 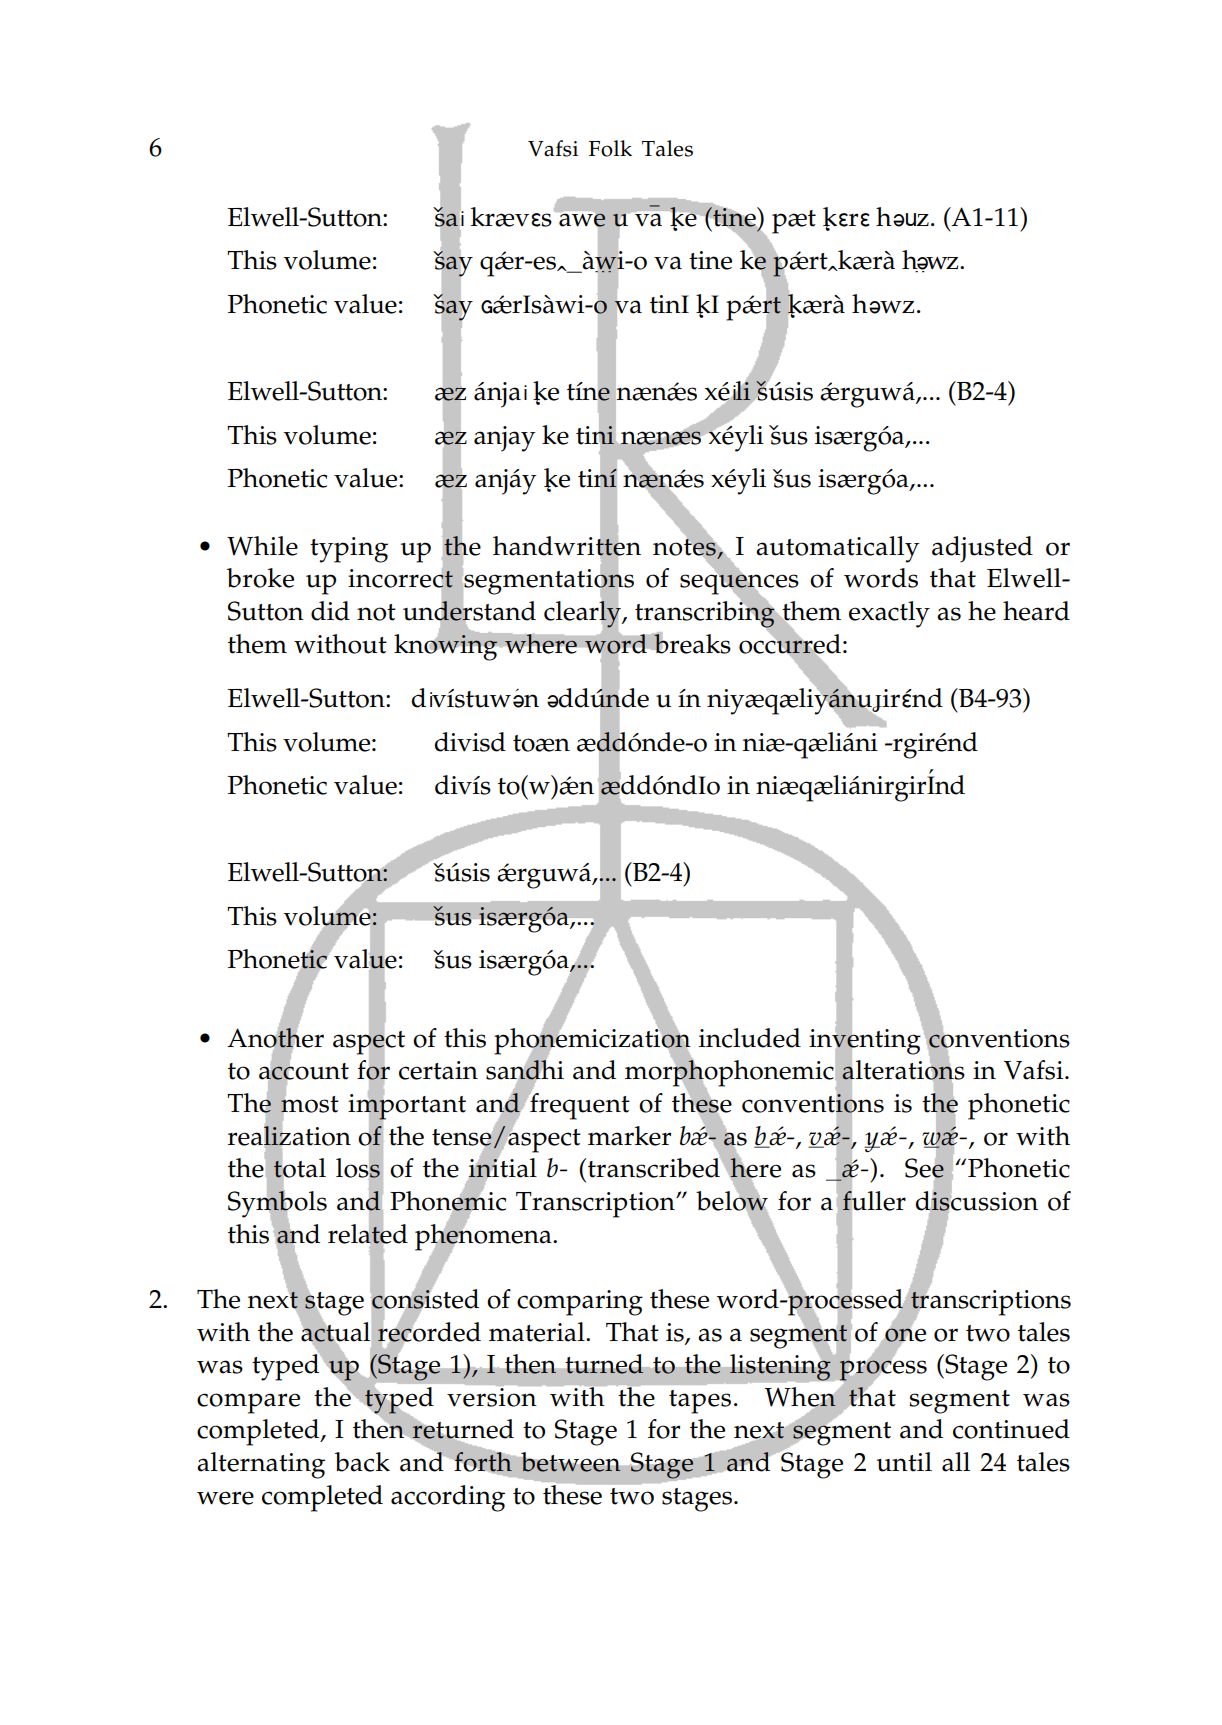 What do you see at coordinates (790, 643) in the page?
I see `occurred` at bounding box center [790, 643].
